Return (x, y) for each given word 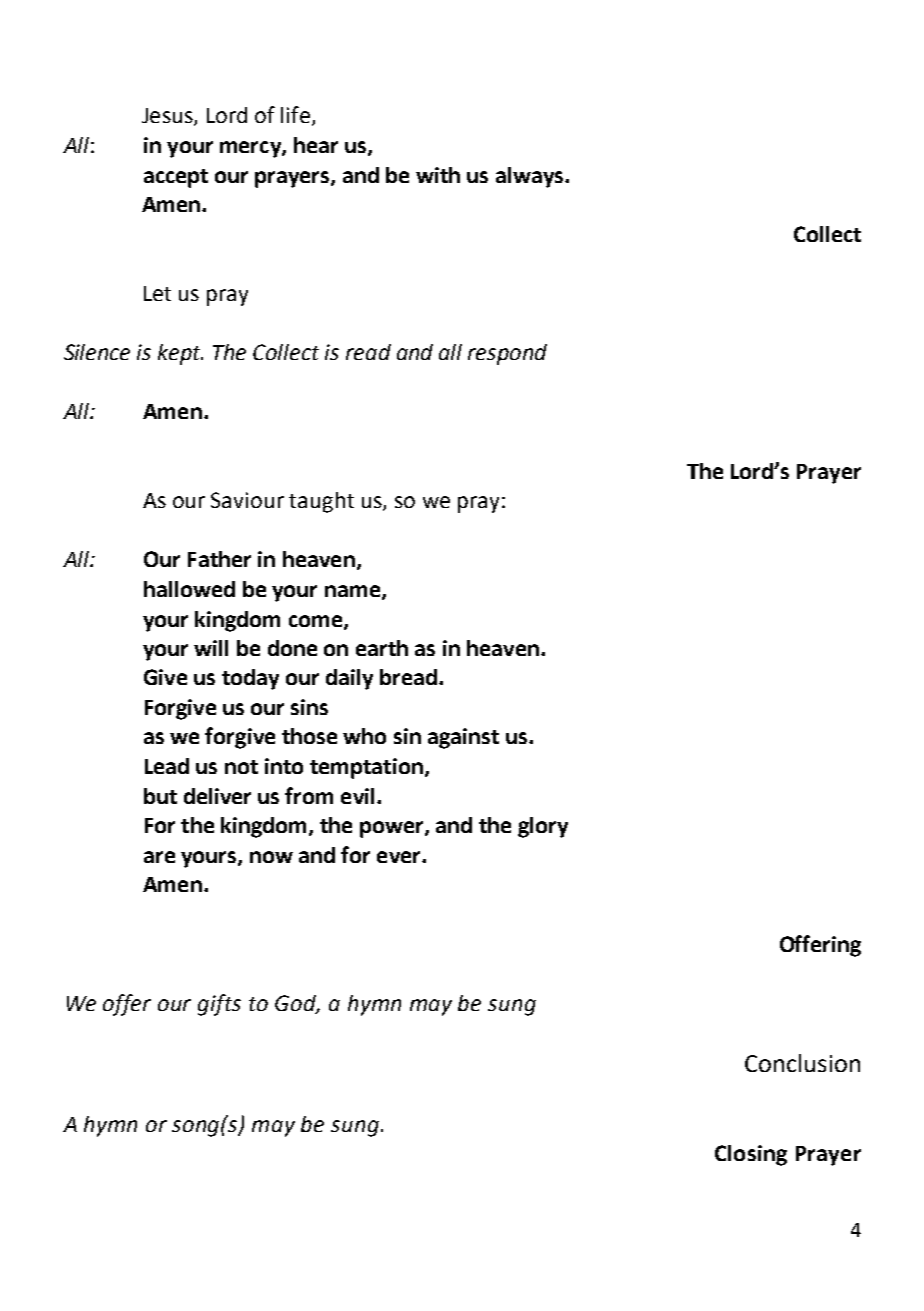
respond (507, 354)
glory (543, 827)
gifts (219, 1005)
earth (382, 648)
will (211, 648)
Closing (751, 1155)
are (159, 857)
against (463, 738)
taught (321, 502)
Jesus (168, 117)
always (531, 177)
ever (400, 857)
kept (180, 354)
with (438, 175)
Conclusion (802, 1063)
